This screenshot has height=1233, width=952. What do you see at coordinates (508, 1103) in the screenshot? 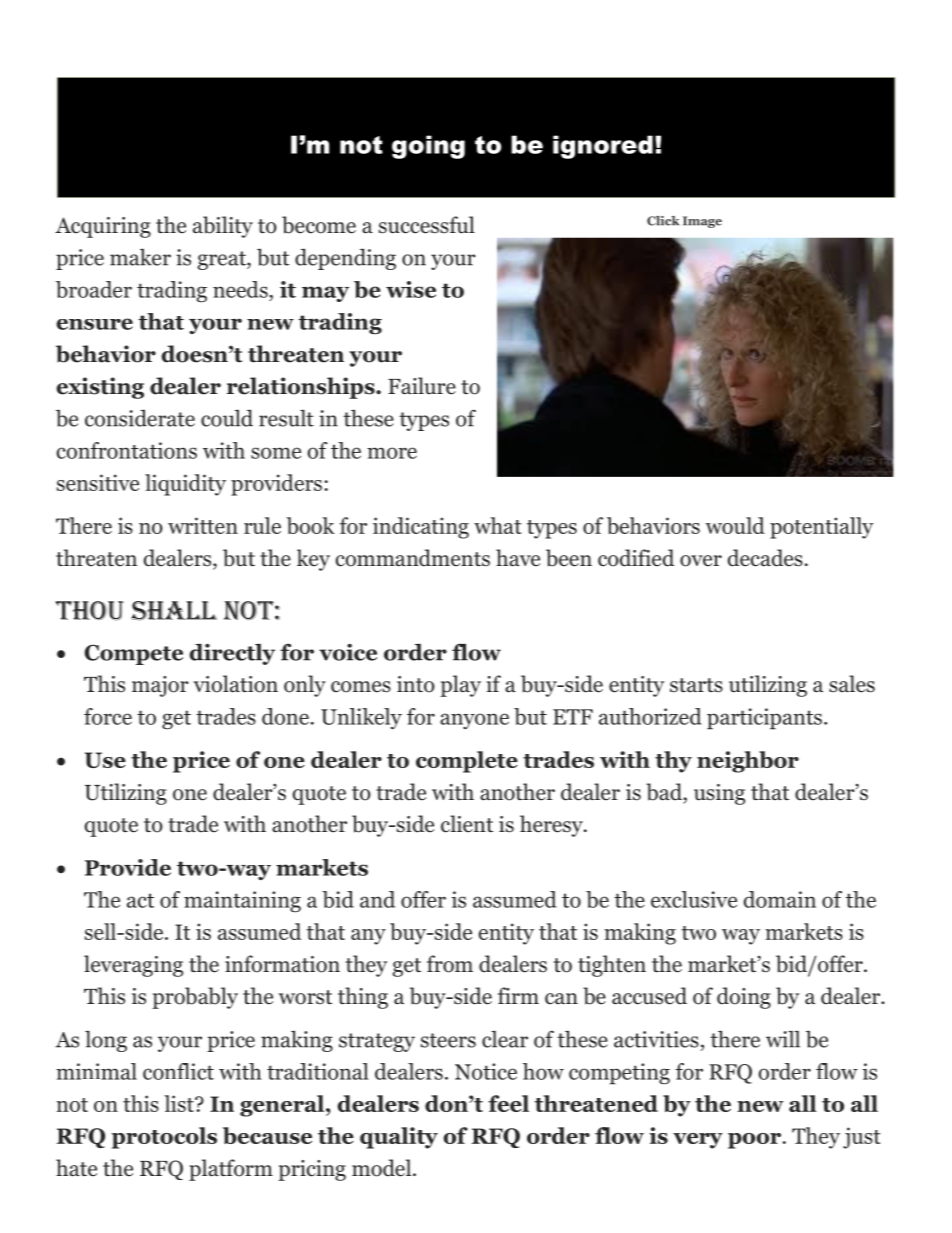
I see `feel` at bounding box center [508, 1103].
